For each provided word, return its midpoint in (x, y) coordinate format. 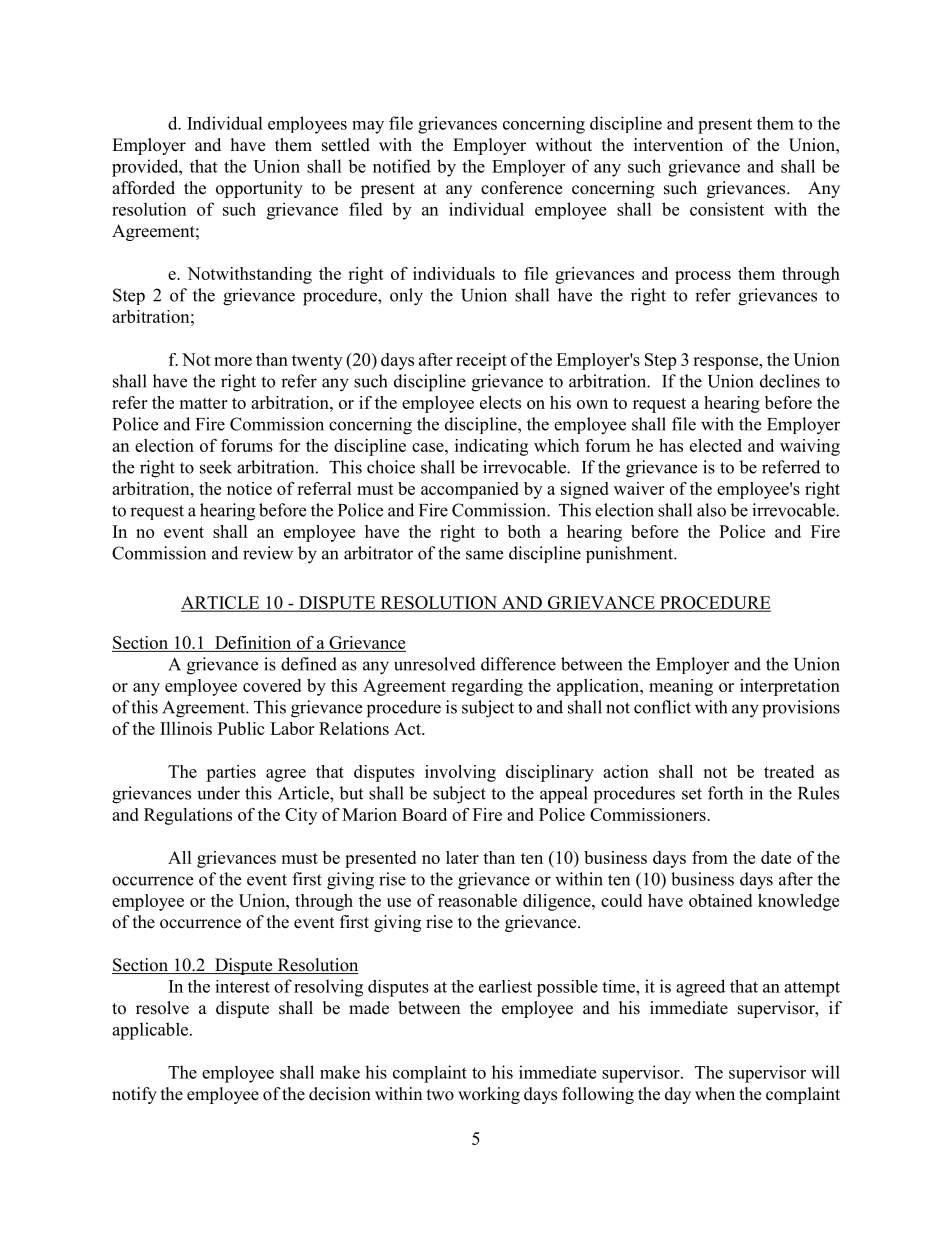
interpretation (790, 687)
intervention (678, 145)
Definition (253, 644)
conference (521, 188)
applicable (151, 1031)
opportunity (259, 189)
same (485, 555)
